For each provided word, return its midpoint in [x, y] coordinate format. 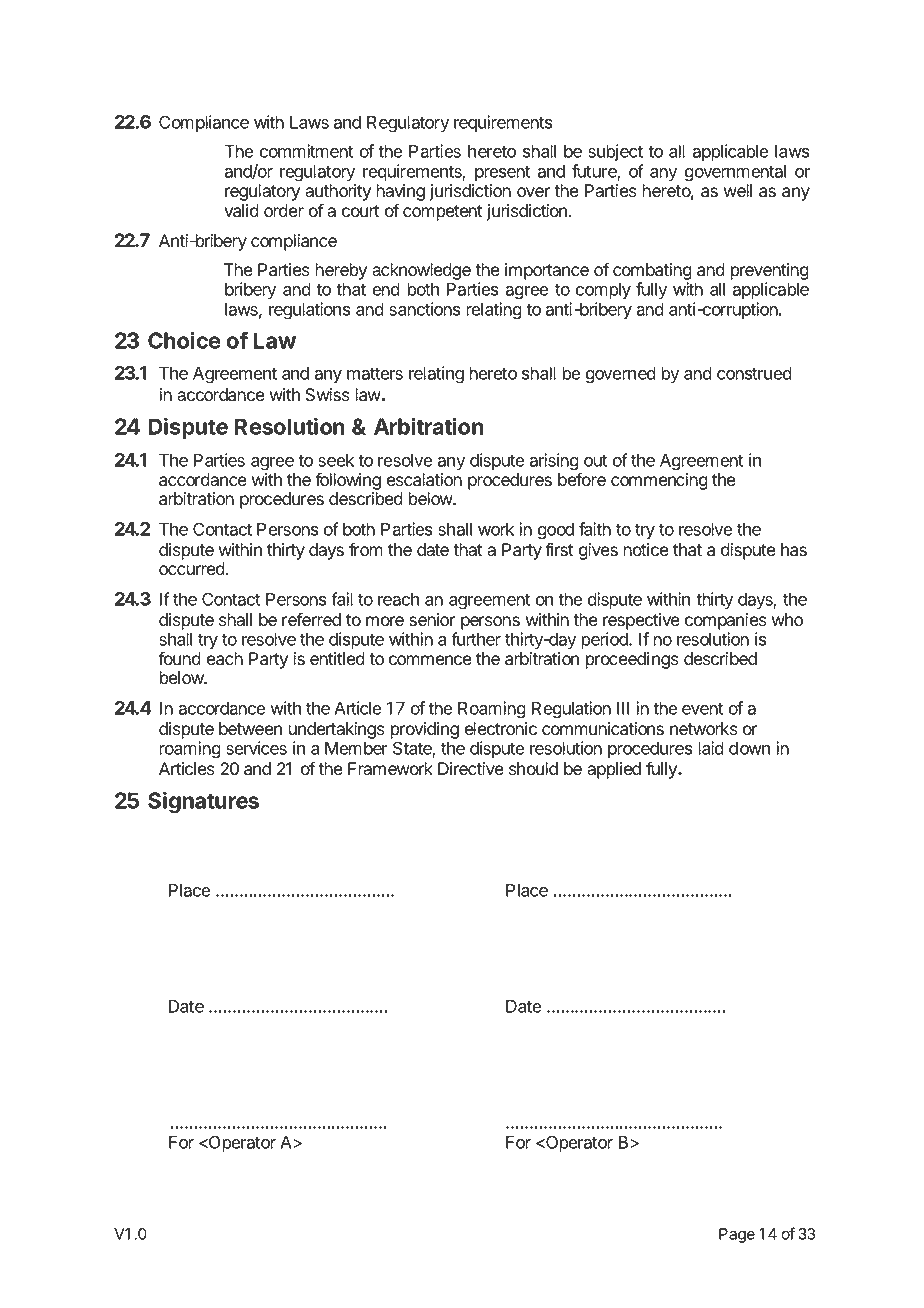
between [250, 729]
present [502, 173]
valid [241, 211]
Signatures [203, 803]
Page [737, 1235]
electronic [501, 729]
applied [614, 770]
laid [711, 748]
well [738, 191]
